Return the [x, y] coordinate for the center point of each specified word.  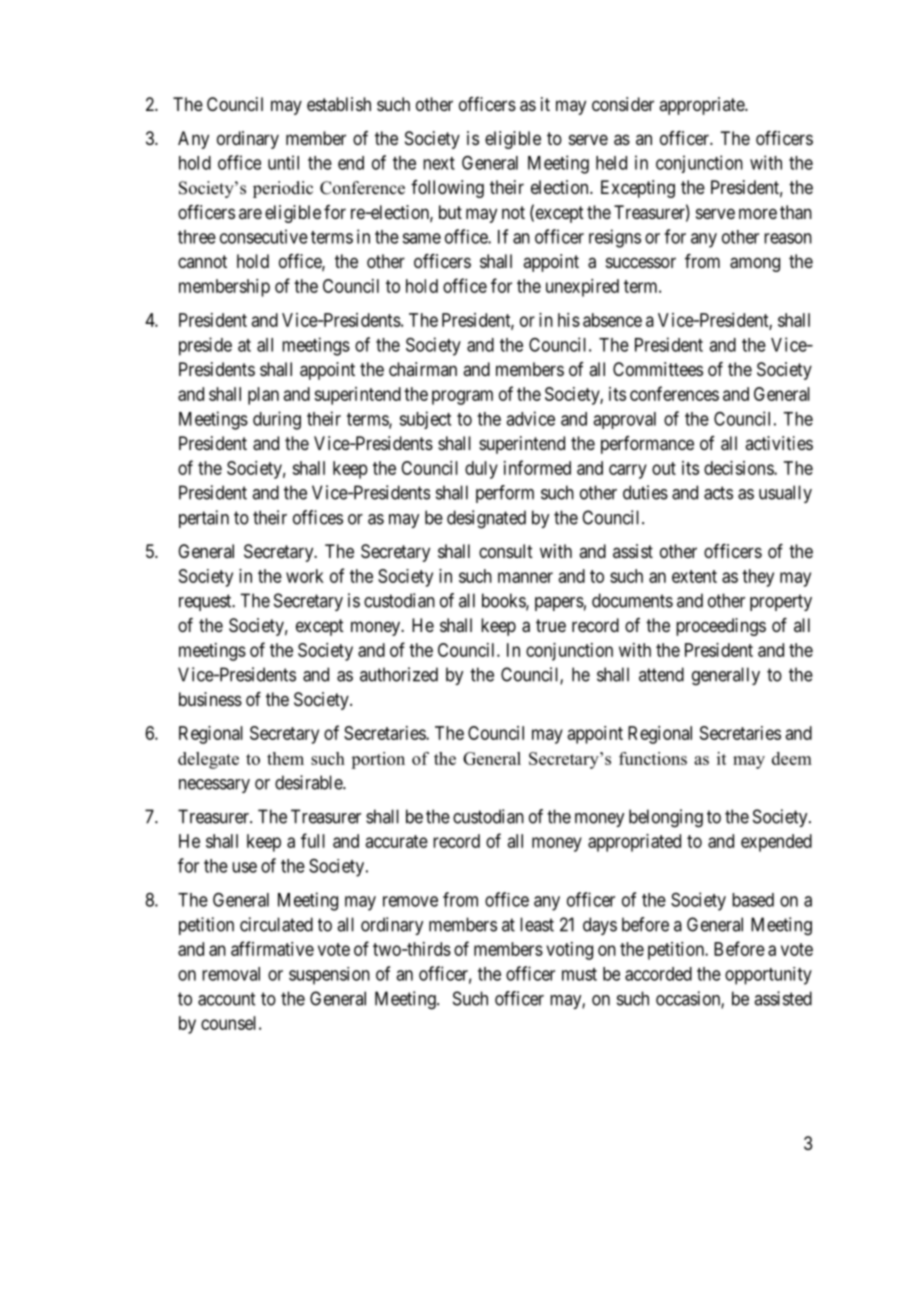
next [439, 163]
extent [694, 576]
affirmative [272, 948]
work [305, 576]
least [537, 924]
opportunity [768, 976]
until [283, 162]
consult [506, 551]
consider [623, 104]
